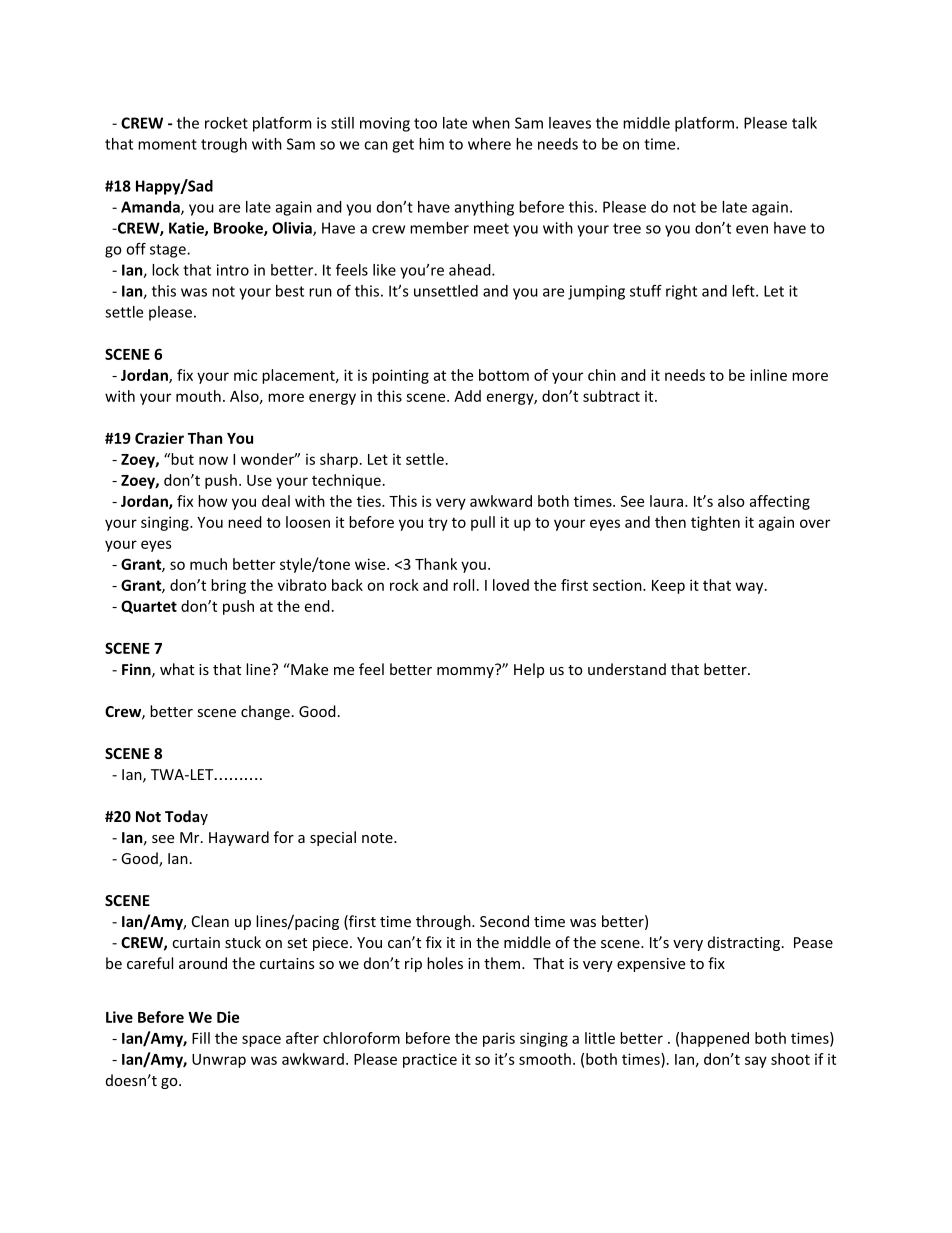 Image resolution: width=952 pixels, height=1233 pixels. I want to click on trough, so click(224, 145).
